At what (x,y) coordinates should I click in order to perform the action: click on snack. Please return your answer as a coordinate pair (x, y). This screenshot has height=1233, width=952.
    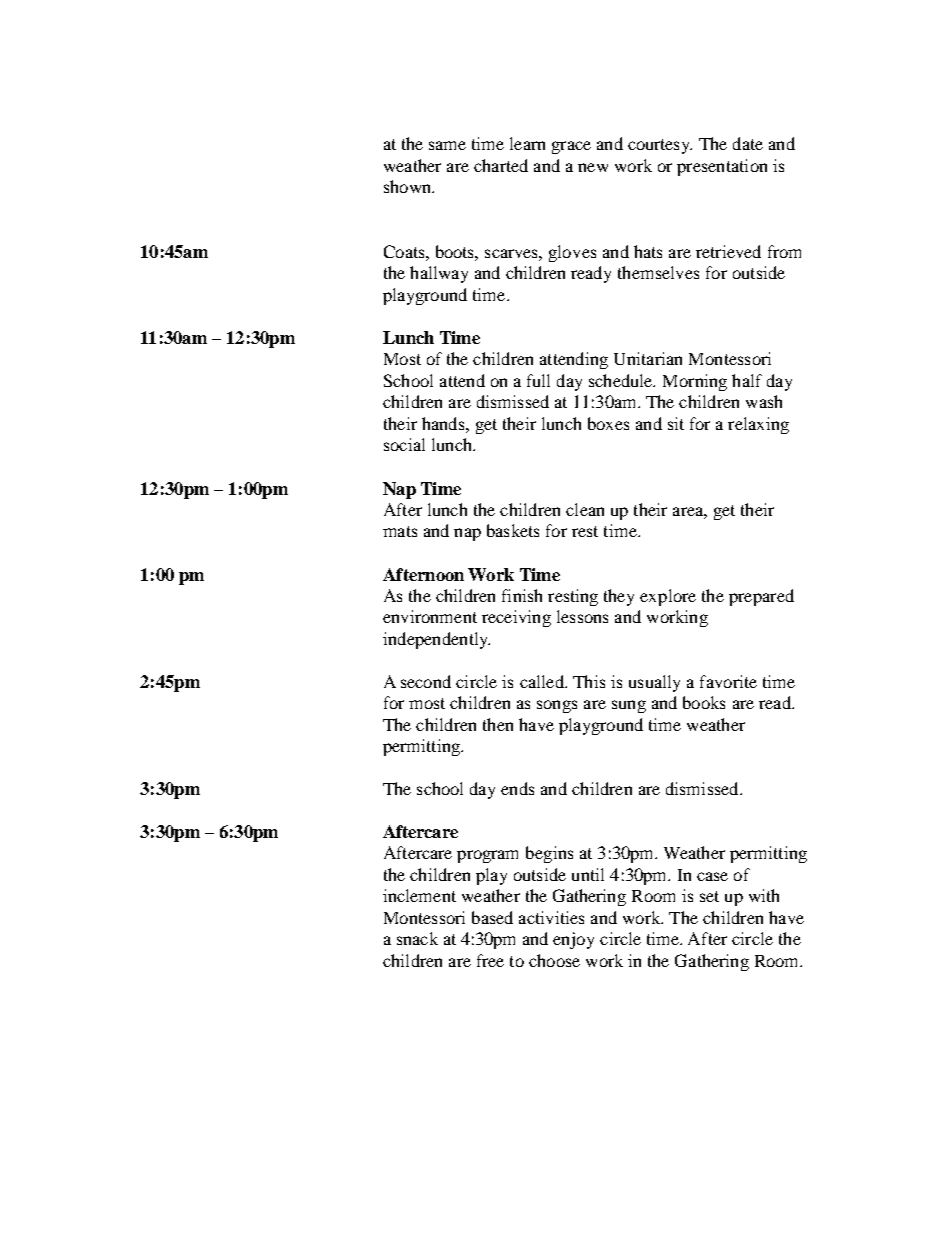
    Looking at the image, I should click on (417, 938).
